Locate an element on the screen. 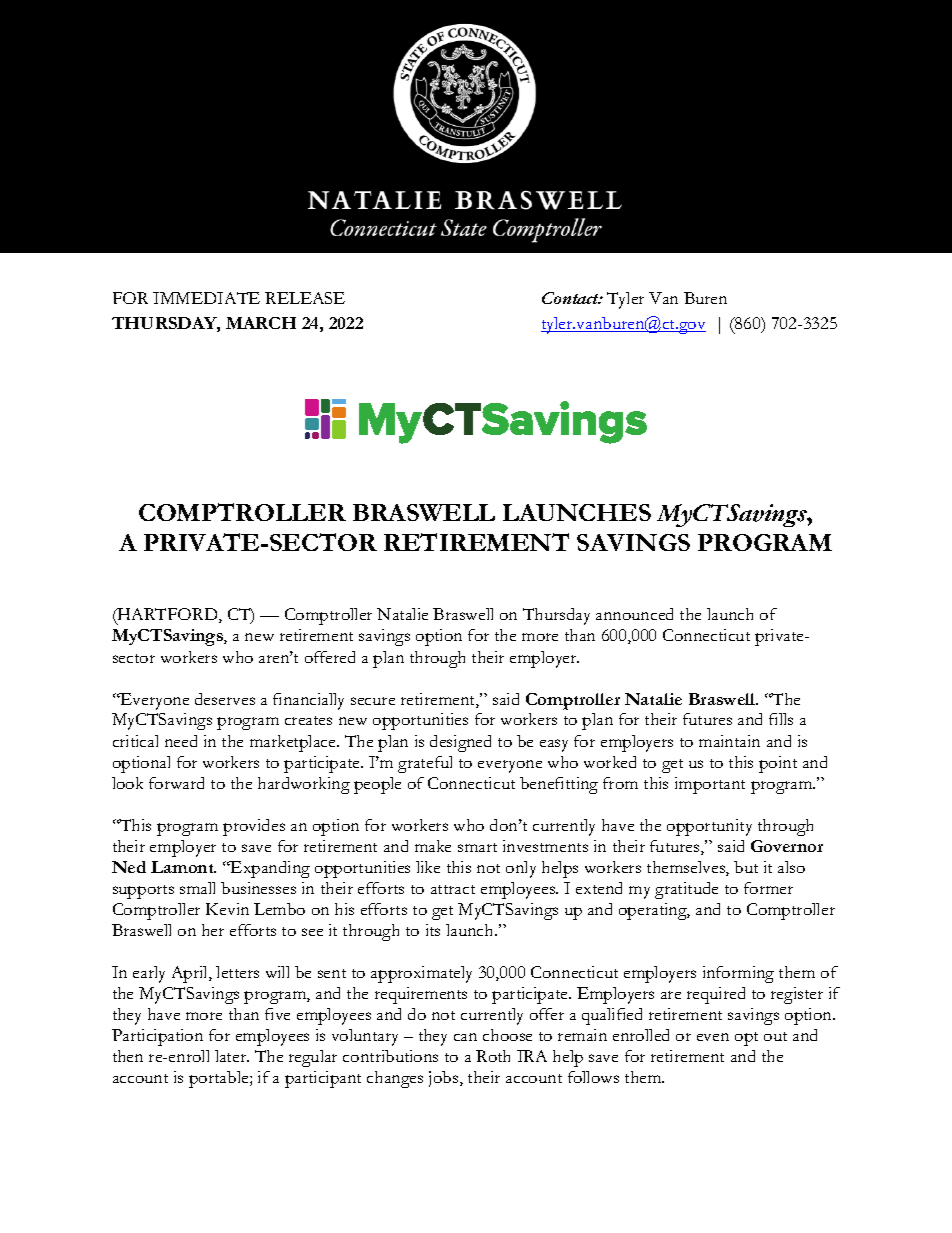 This screenshot has height=1233, width=952. smart is located at coordinates (477, 847).
